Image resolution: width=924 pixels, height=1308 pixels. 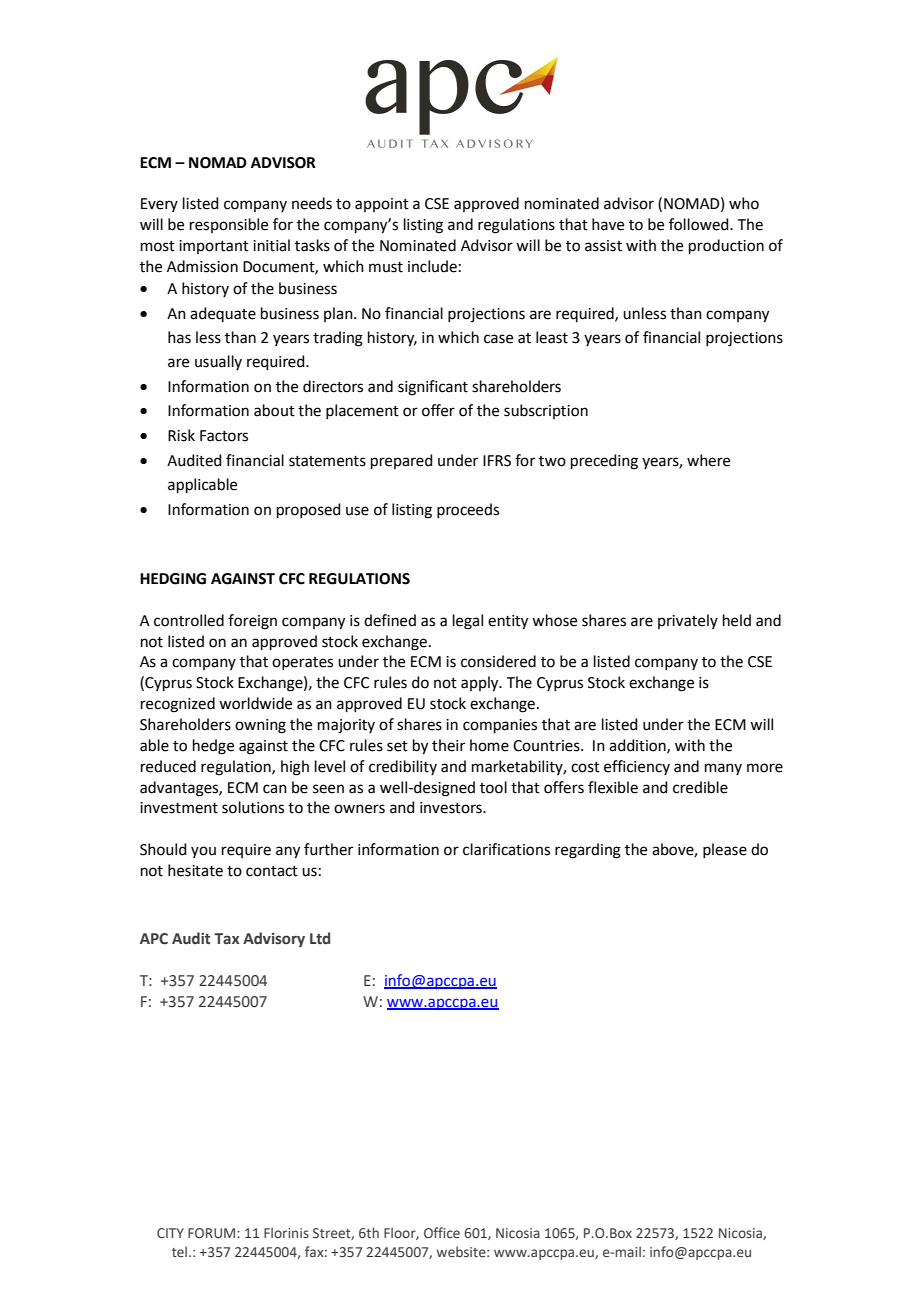 What do you see at coordinates (700, 224) in the image?
I see `followed` at bounding box center [700, 224].
